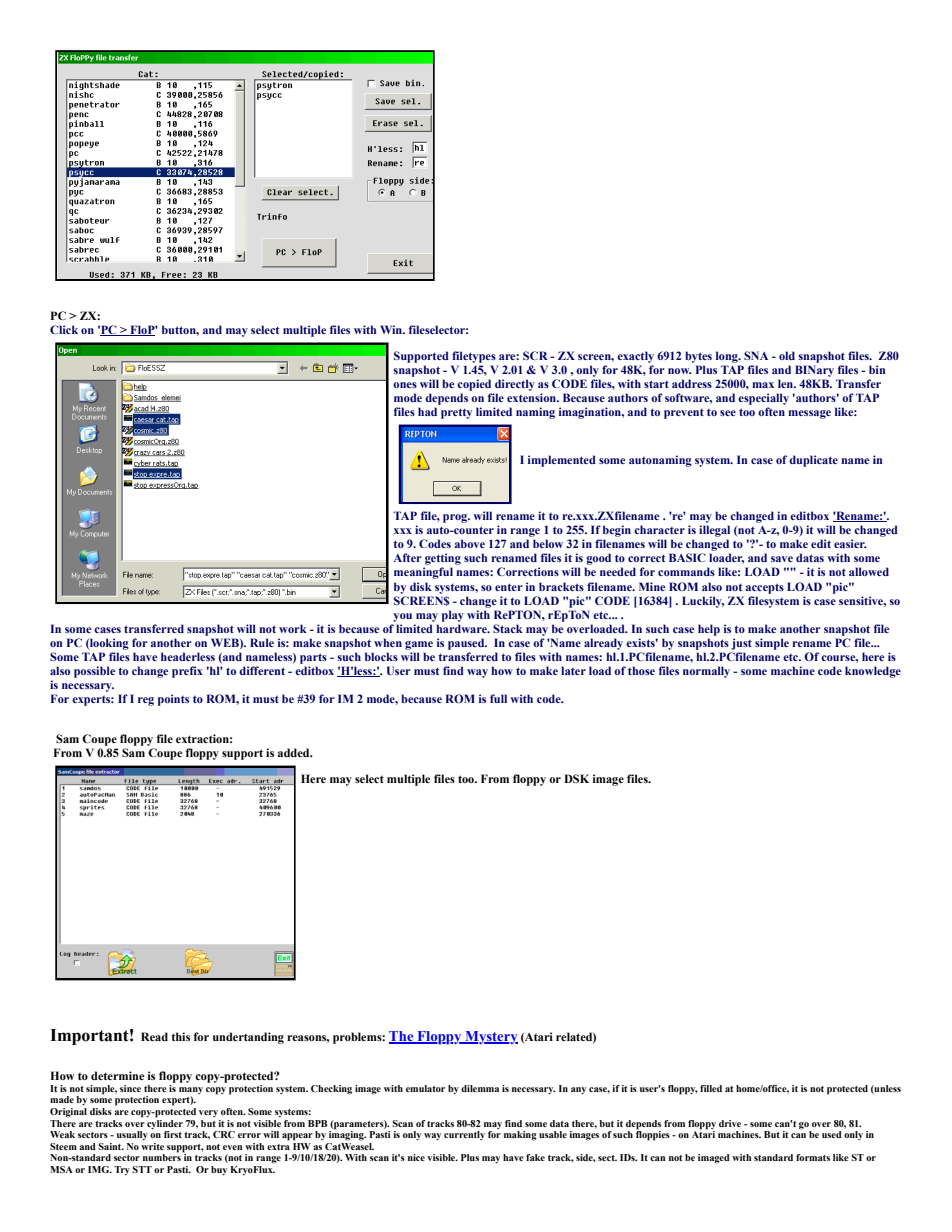 This screenshot has height=1232, width=952. I want to click on currently, so click(464, 1135).
